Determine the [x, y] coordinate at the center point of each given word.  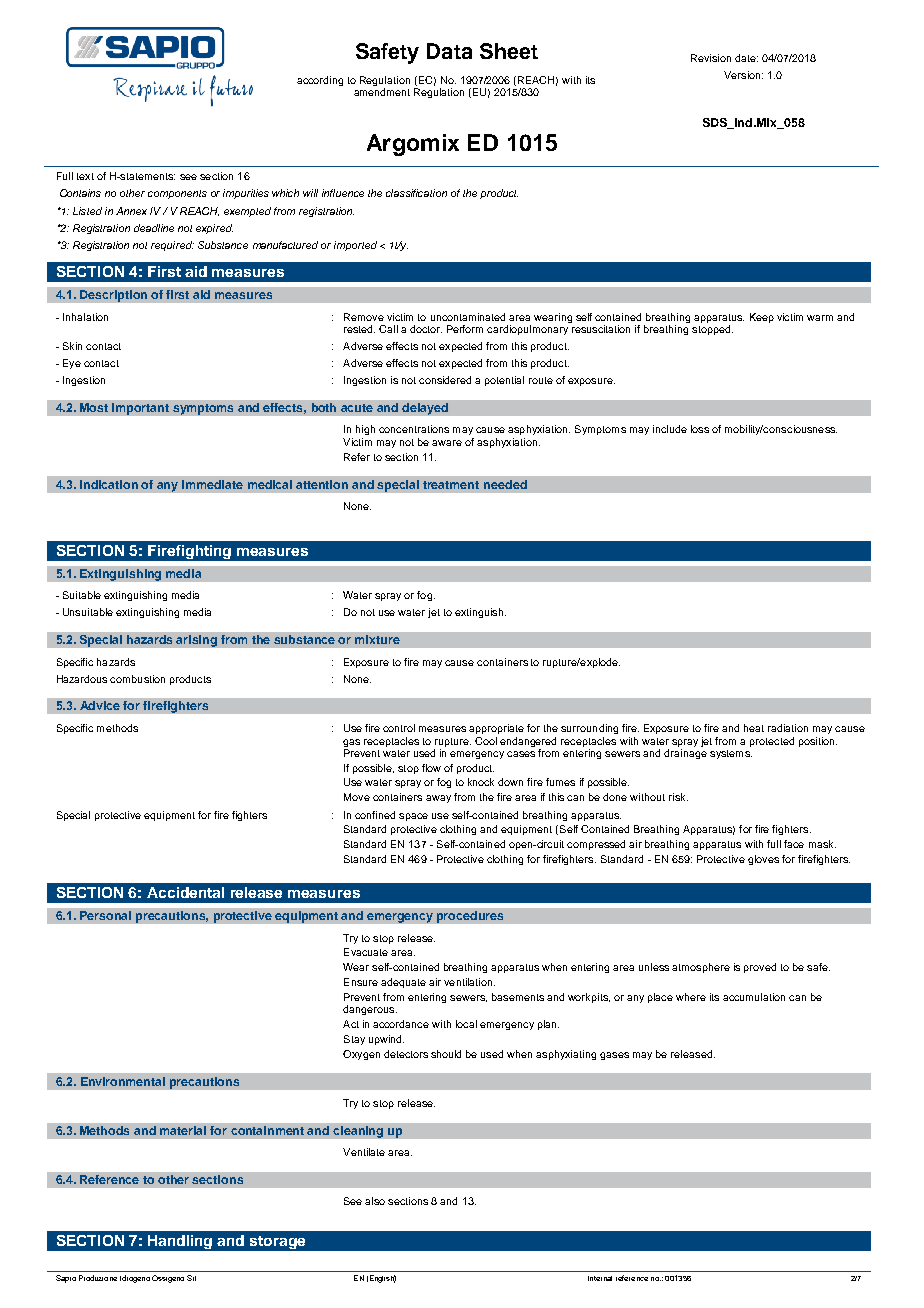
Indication [109, 484]
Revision [711, 58]
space [413, 817]
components [177, 194]
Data [449, 51]
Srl [191, 1278]
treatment [451, 485]
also [375, 1201]
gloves [763, 860]
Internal [600, 1278]
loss [700, 429]
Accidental [185, 892]
